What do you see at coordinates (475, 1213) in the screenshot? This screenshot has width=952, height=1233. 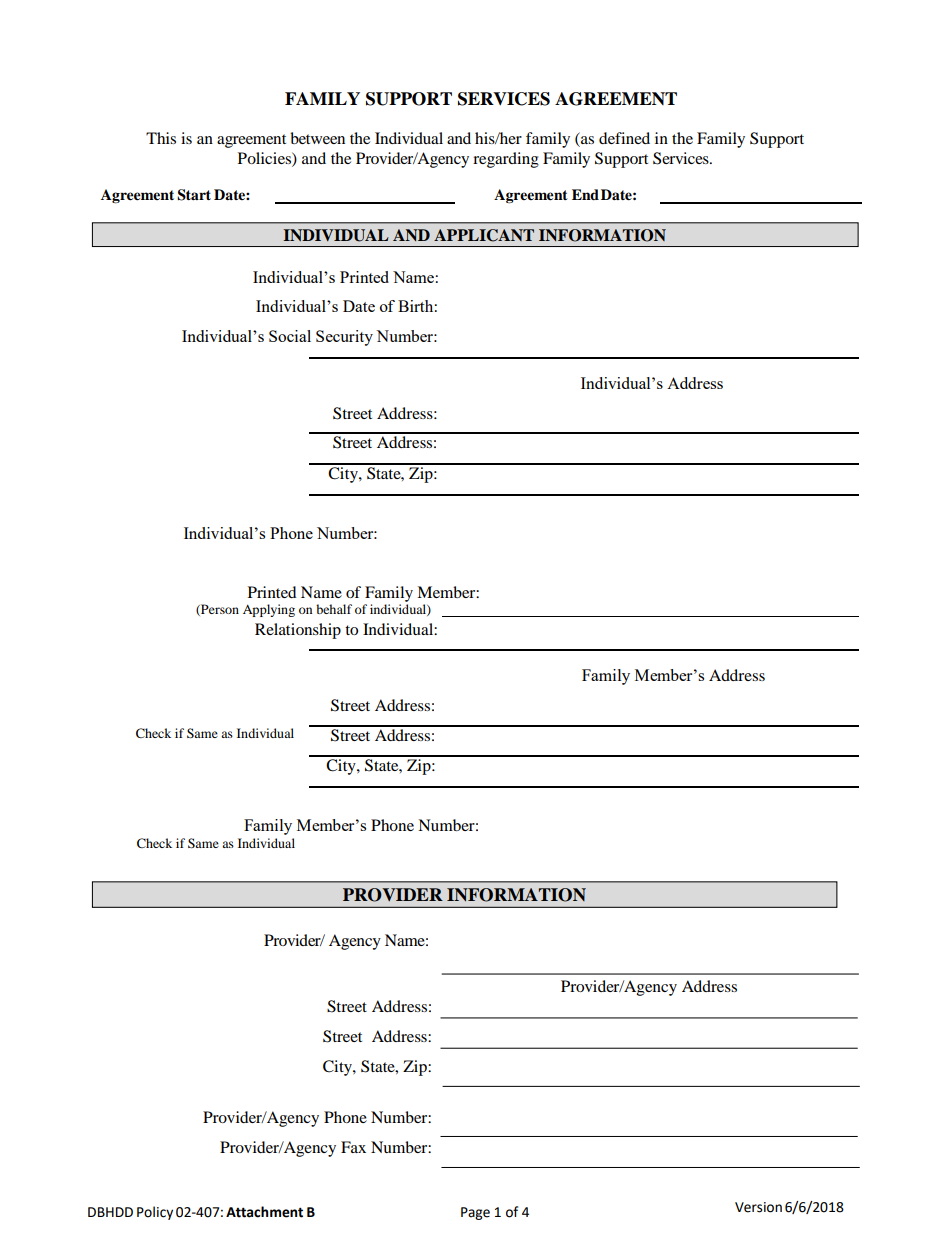 I see `Page` at bounding box center [475, 1213].
